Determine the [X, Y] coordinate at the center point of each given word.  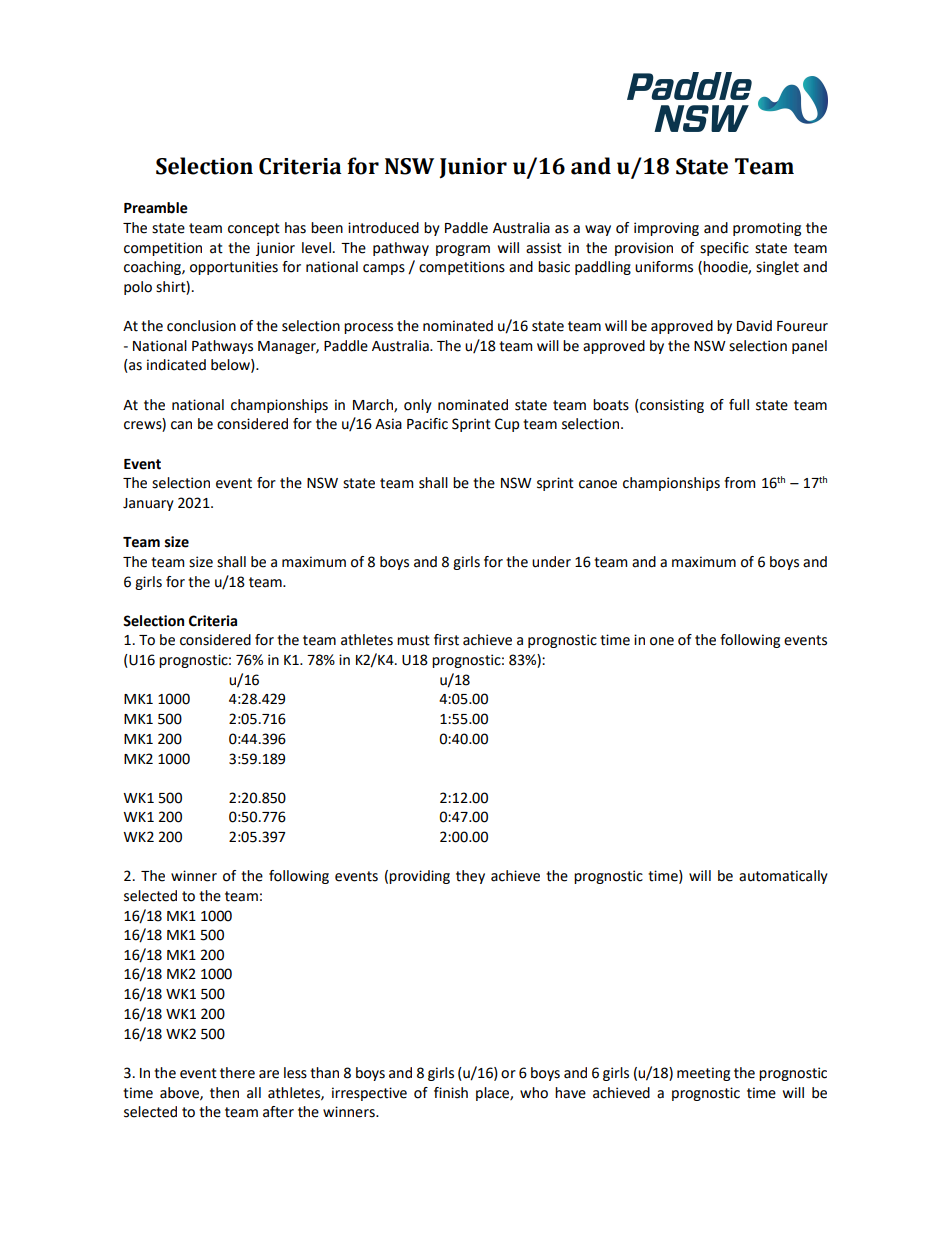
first [446, 640]
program [463, 250]
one [662, 641]
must [413, 640]
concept [254, 229]
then [224, 1093]
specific [724, 249]
